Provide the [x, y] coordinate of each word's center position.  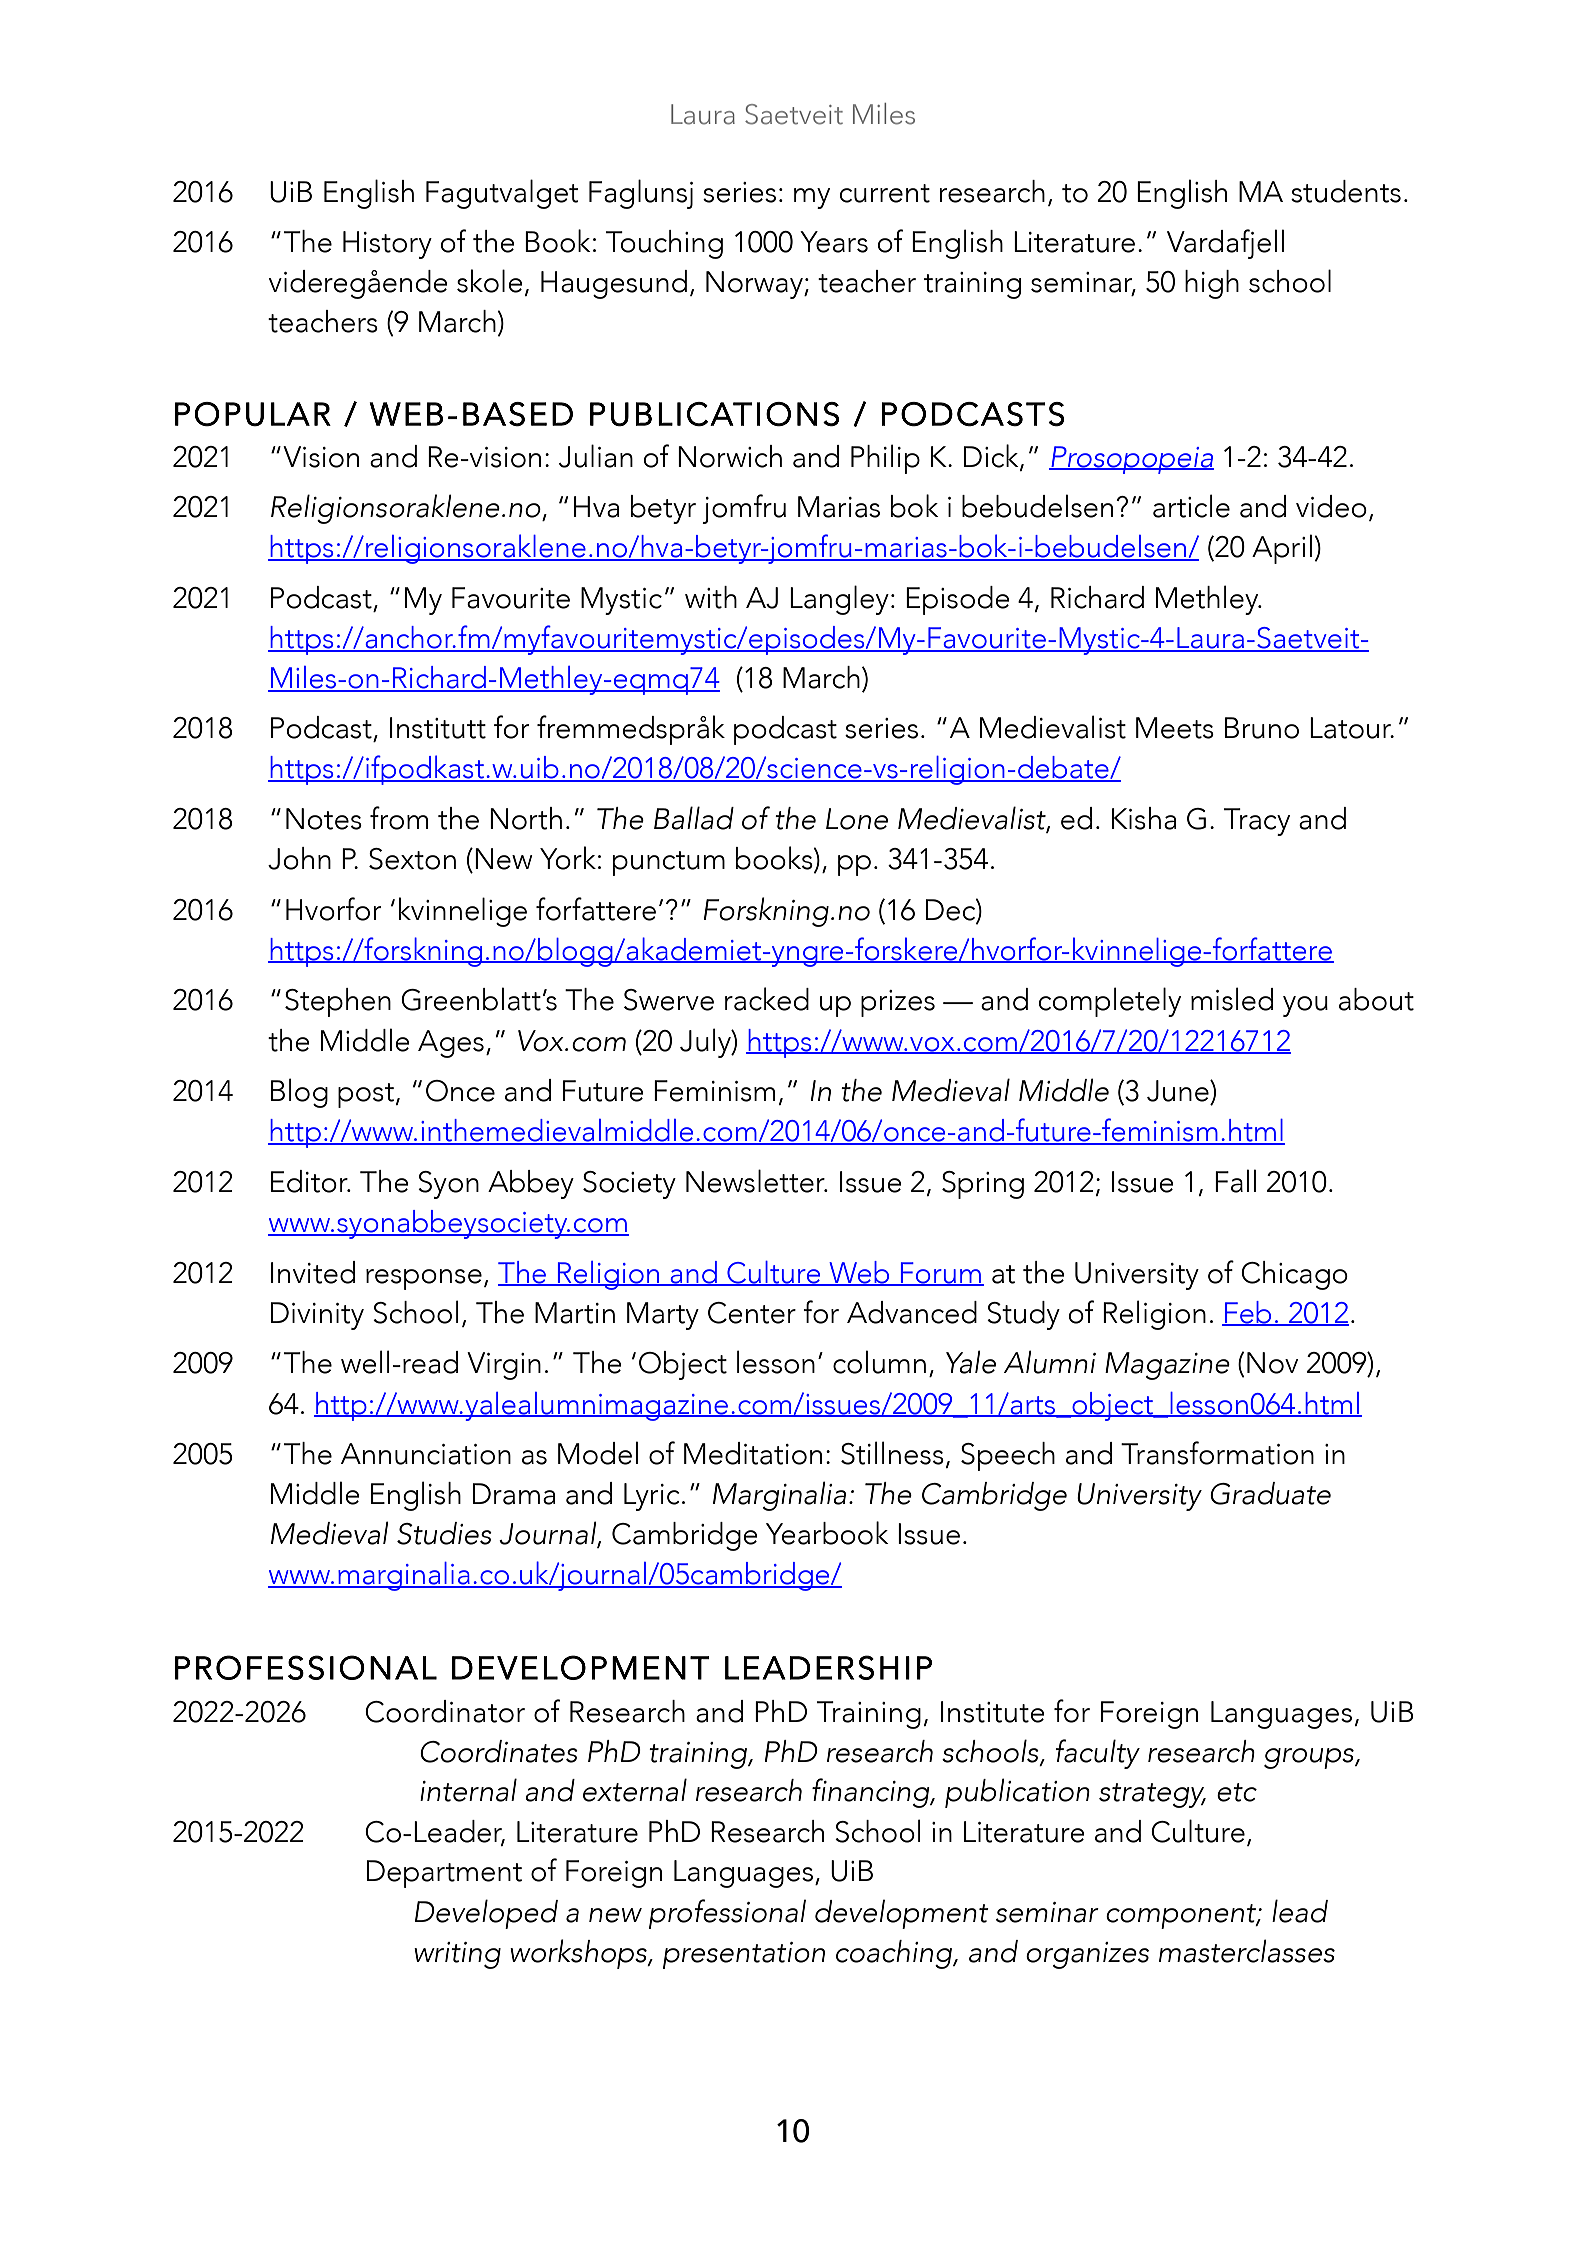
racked [767, 999]
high [1212, 284]
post [366, 1095]
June [1179, 1091]
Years [834, 242]
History [387, 245]
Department [444, 1874]
